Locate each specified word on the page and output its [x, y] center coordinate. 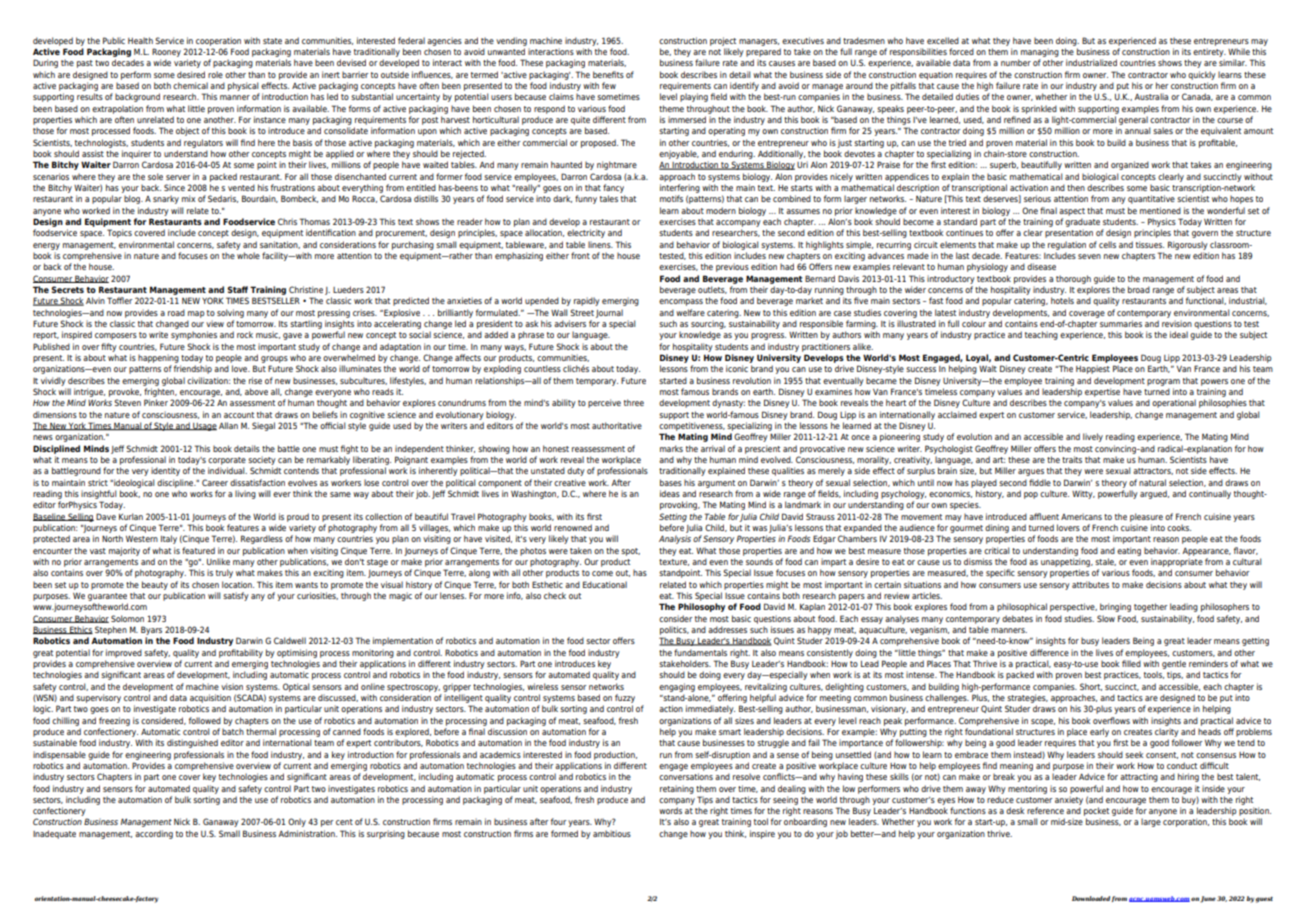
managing [1040, 52]
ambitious [612, 833]
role [215, 74]
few [609, 85]
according [154, 834]
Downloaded [1091, 898]
